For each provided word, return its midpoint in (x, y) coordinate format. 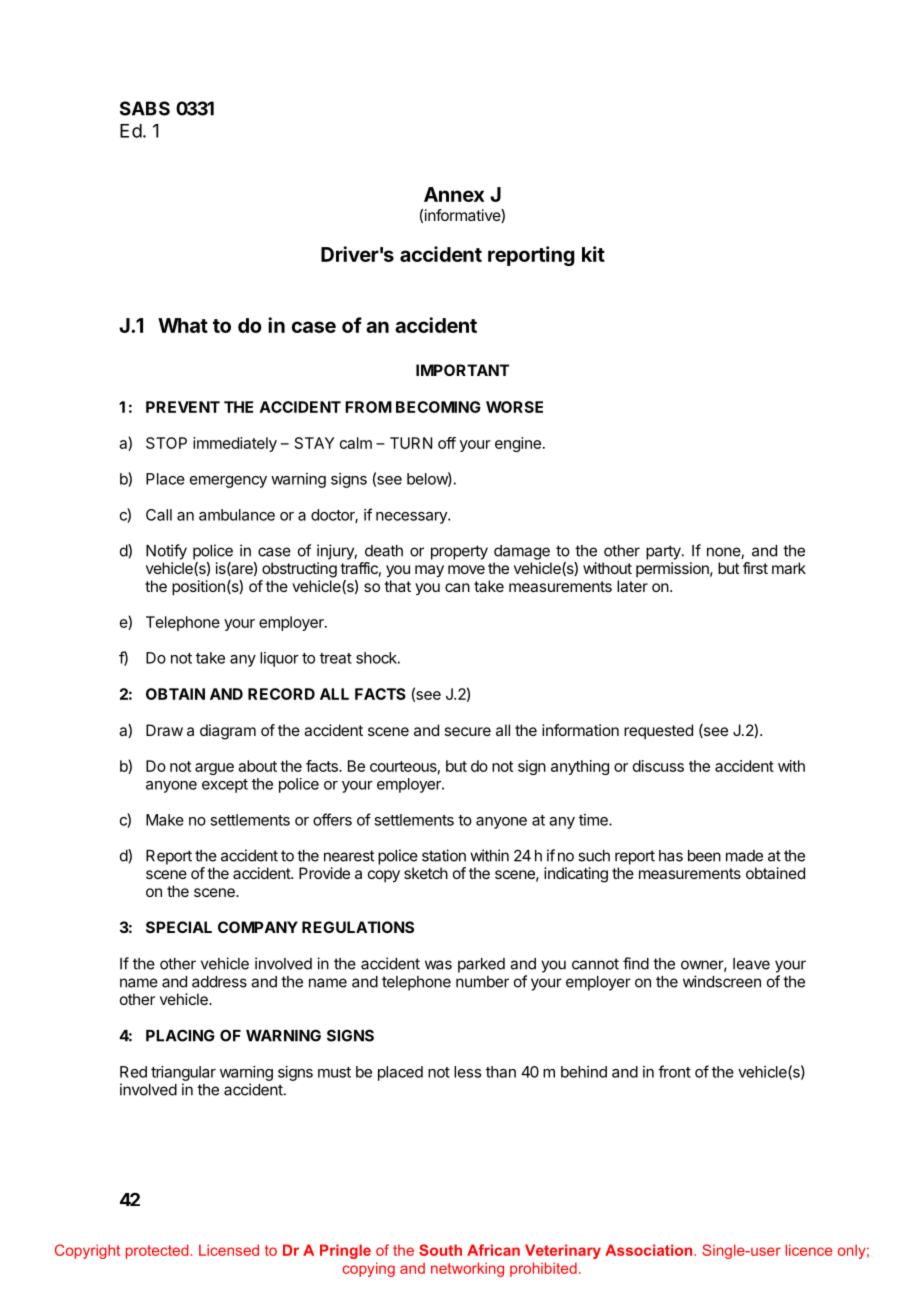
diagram (228, 732)
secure (467, 731)
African (493, 1250)
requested (658, 731)
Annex (454, 194)
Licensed (229, 1250)
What (183, 325)
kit (593, 254)
